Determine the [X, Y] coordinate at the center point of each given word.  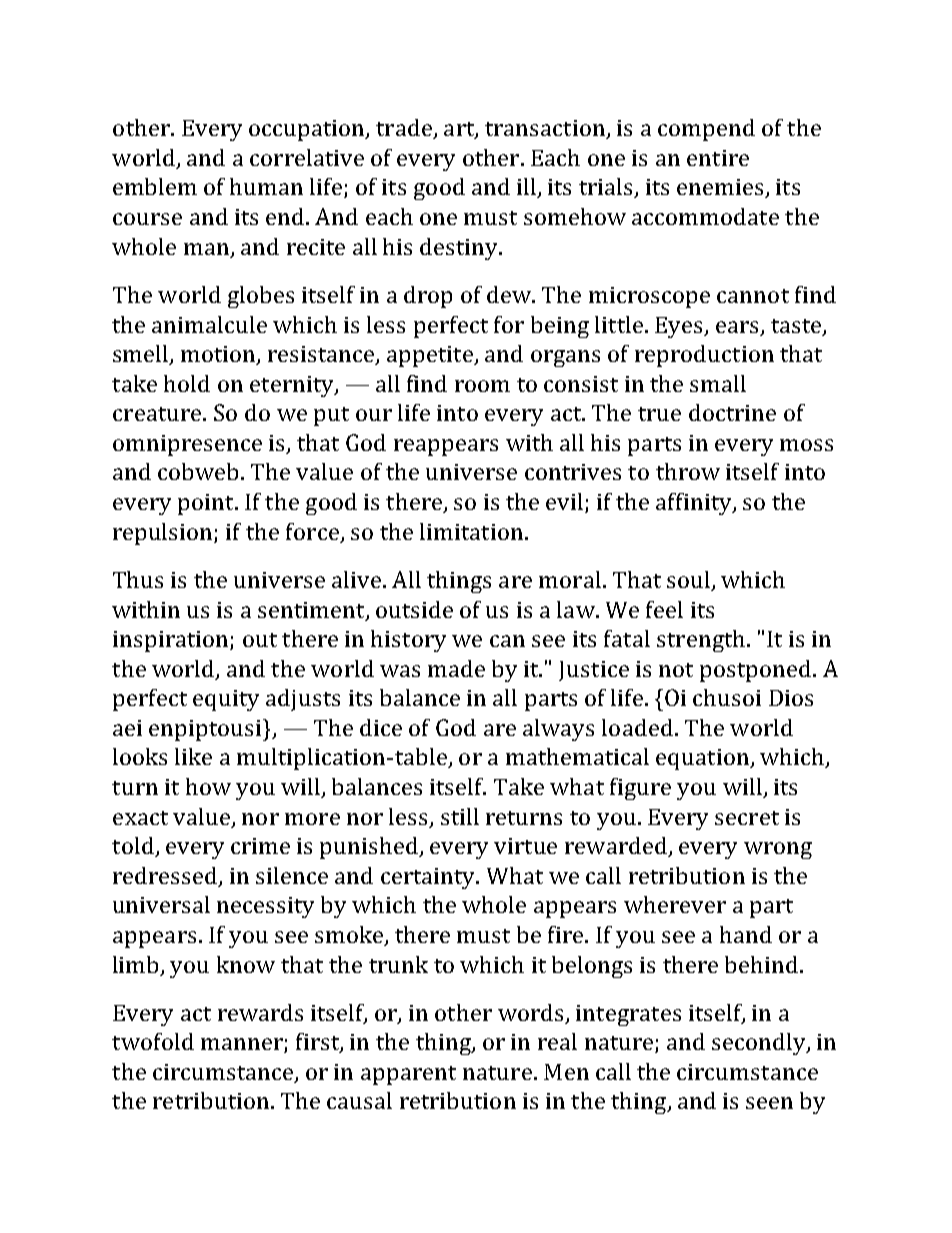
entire [718, 158]
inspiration [172, 641]
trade [405, 129]
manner [243, 1045]
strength [701, 641]
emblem [155, 186]
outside [414, 609]
